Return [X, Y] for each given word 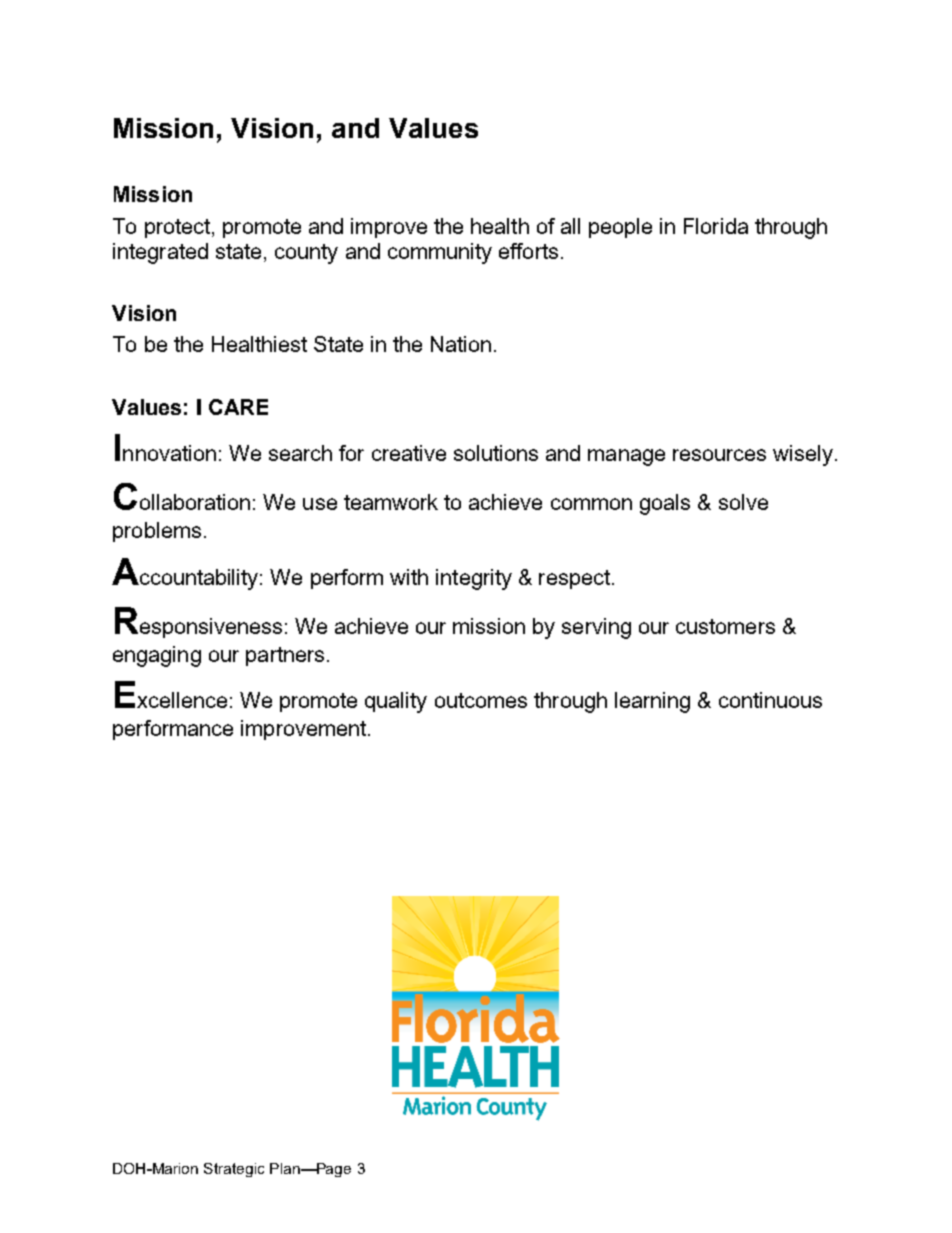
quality [396, 702]
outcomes [481, 700]
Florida [716, 226]
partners [285, 656]
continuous [770, 700]
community [440, 253]
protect [177, 228]
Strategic [234, 1170]
